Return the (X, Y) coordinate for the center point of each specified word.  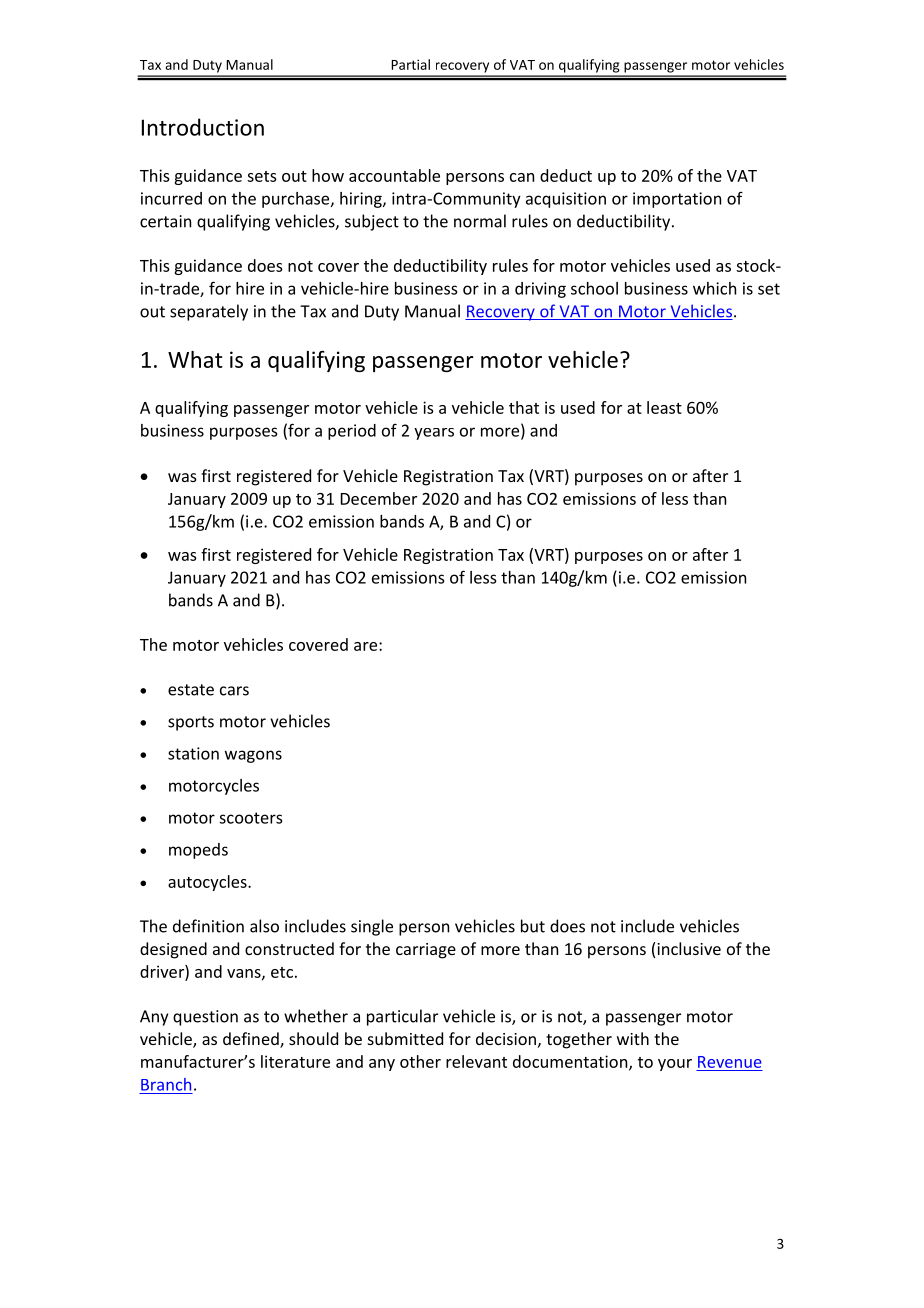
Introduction (203, 127)
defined (252, 1040)
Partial (410, 64)
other (420, 1061)
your (675, 1065)
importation (677, 200)
